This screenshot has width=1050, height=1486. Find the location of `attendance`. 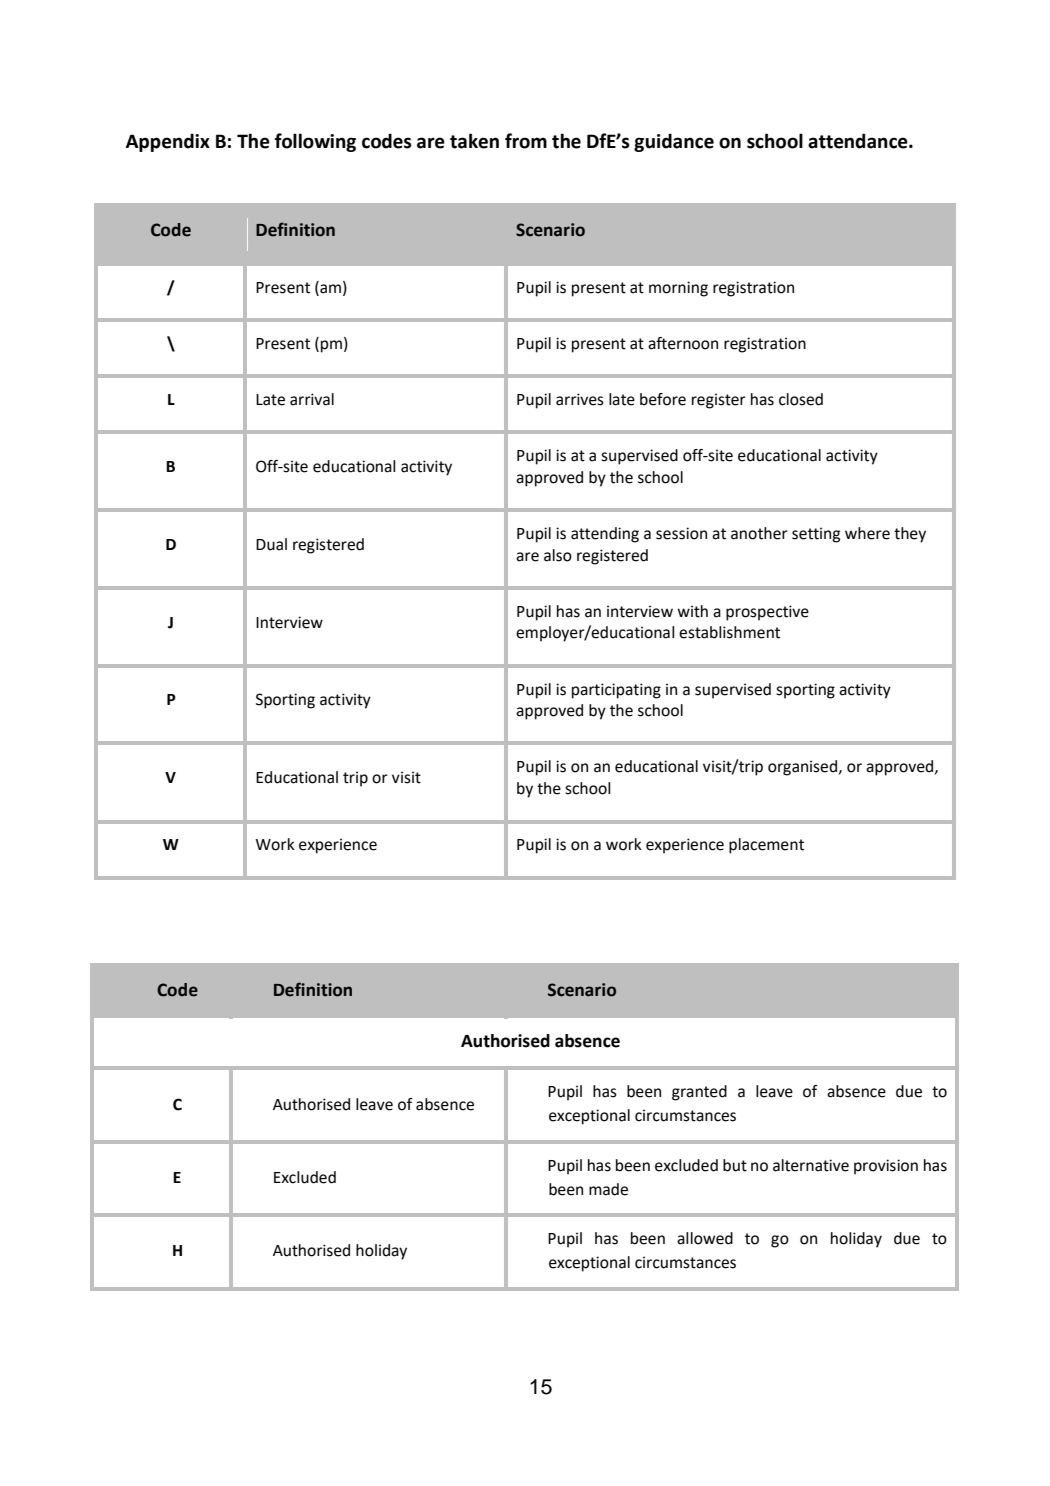

attendance is located at coordinates (859, 141).
